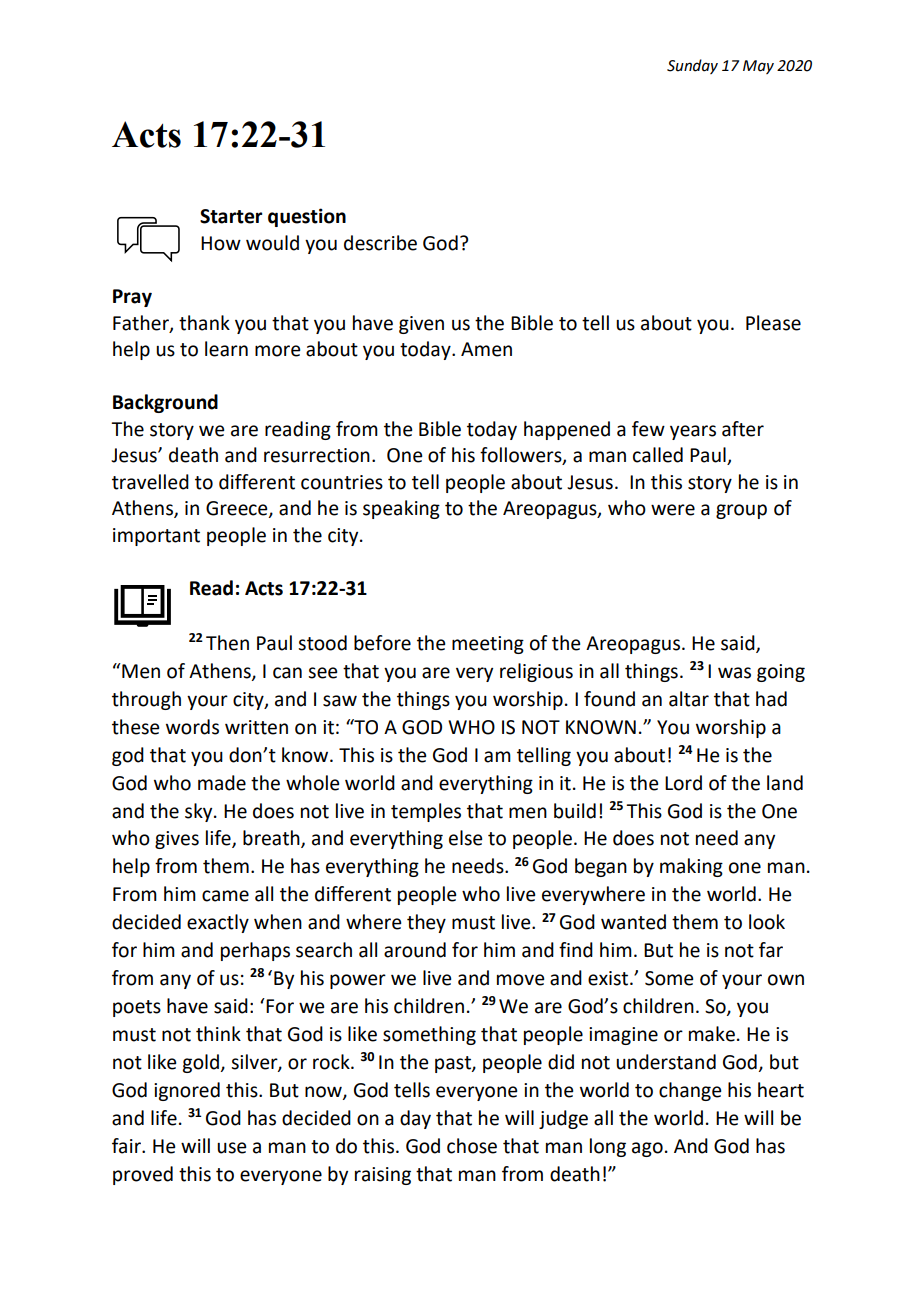 This screenshot has height=1307, width=924. What do you see at coordinates (231, 216) in the screenshot?
I see `Starter` at bounding box center [231, 216].
